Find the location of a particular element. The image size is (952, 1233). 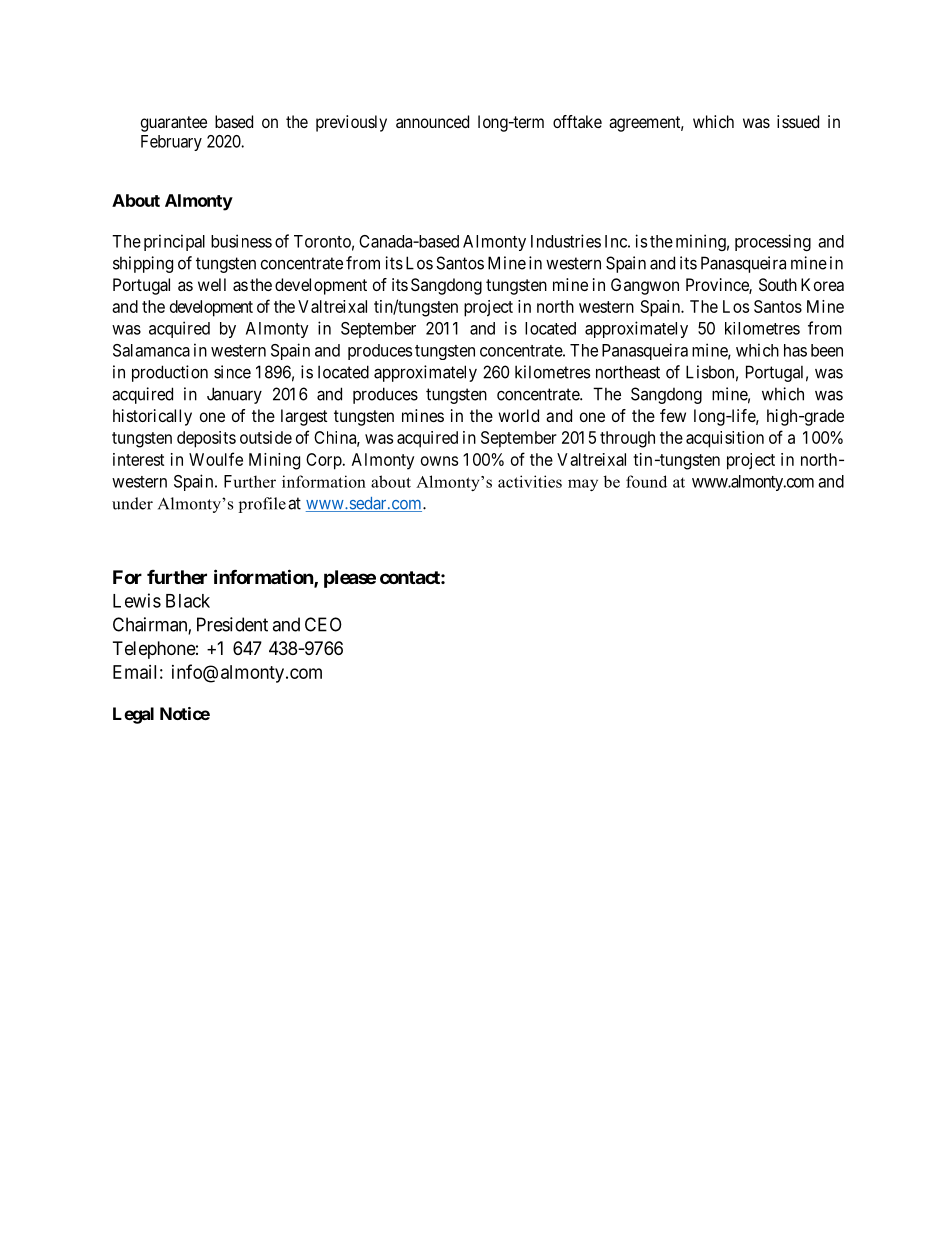

Legal is located at coordinates (133, 715).
